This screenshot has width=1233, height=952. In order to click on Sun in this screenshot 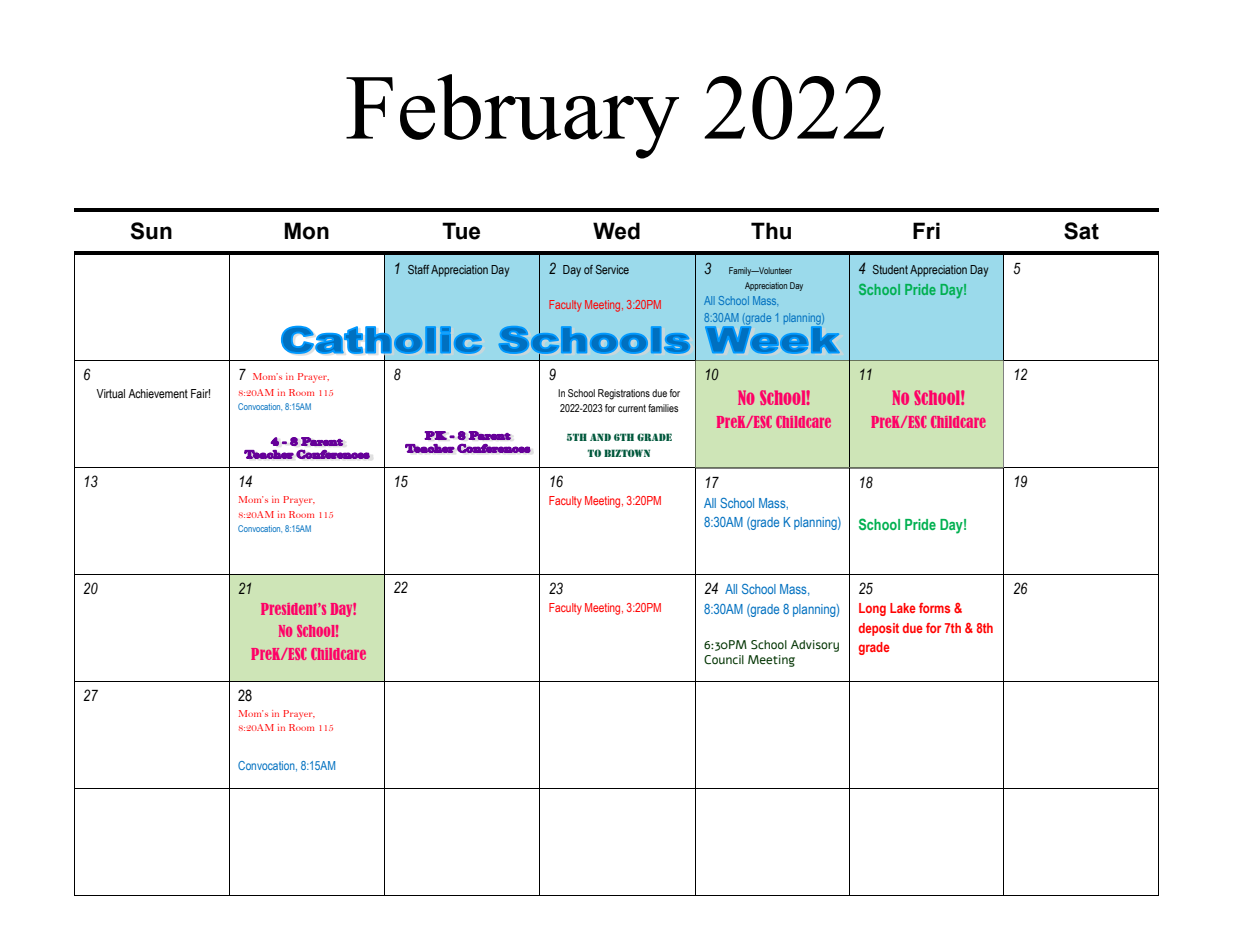, I will do `click(151, 231)`.
